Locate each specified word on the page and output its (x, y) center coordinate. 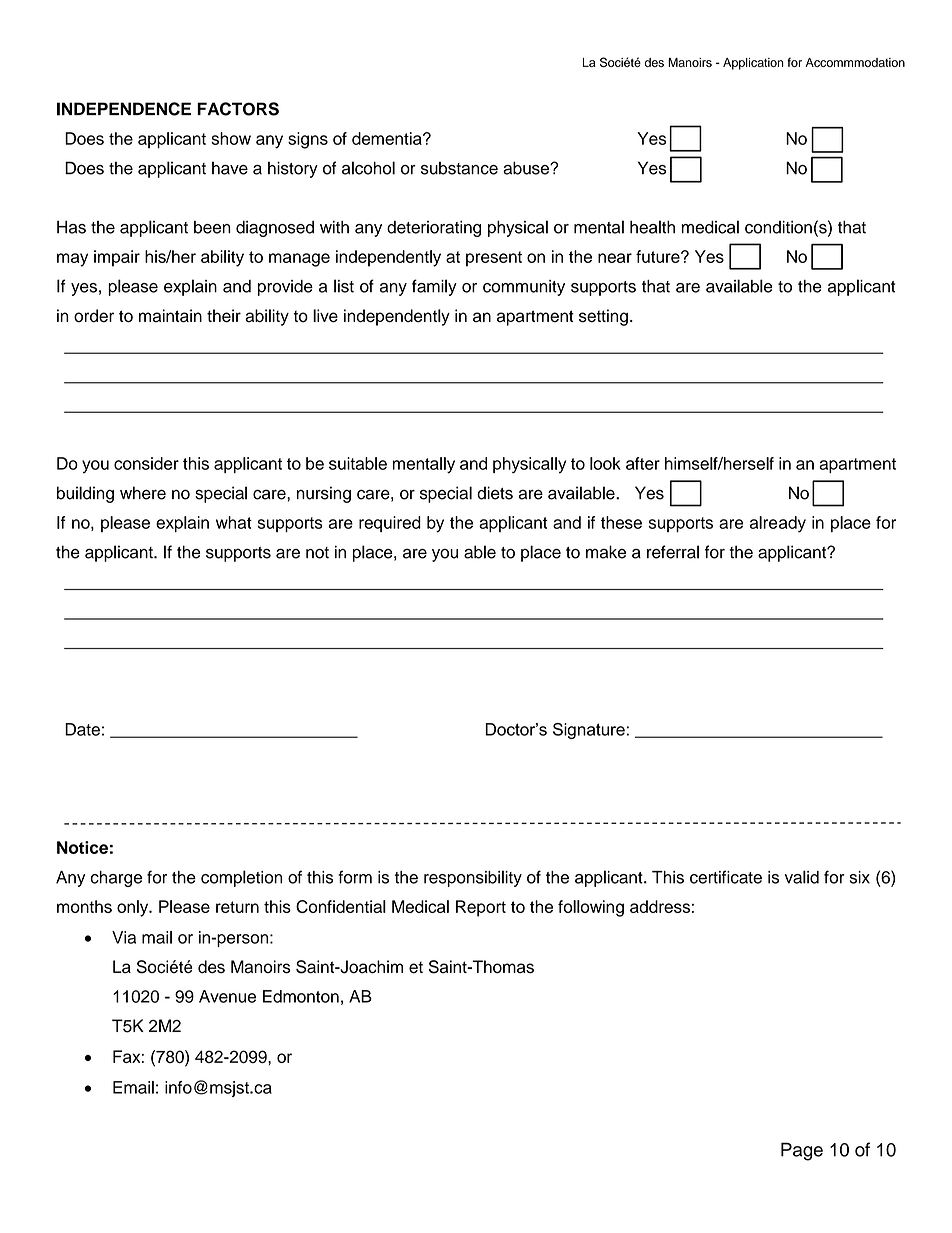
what (234, 522)
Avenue (227, 996)
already (778, 524)
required (390, 524)
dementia (388, 138)
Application (753, 64)
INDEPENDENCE (124, 109)
